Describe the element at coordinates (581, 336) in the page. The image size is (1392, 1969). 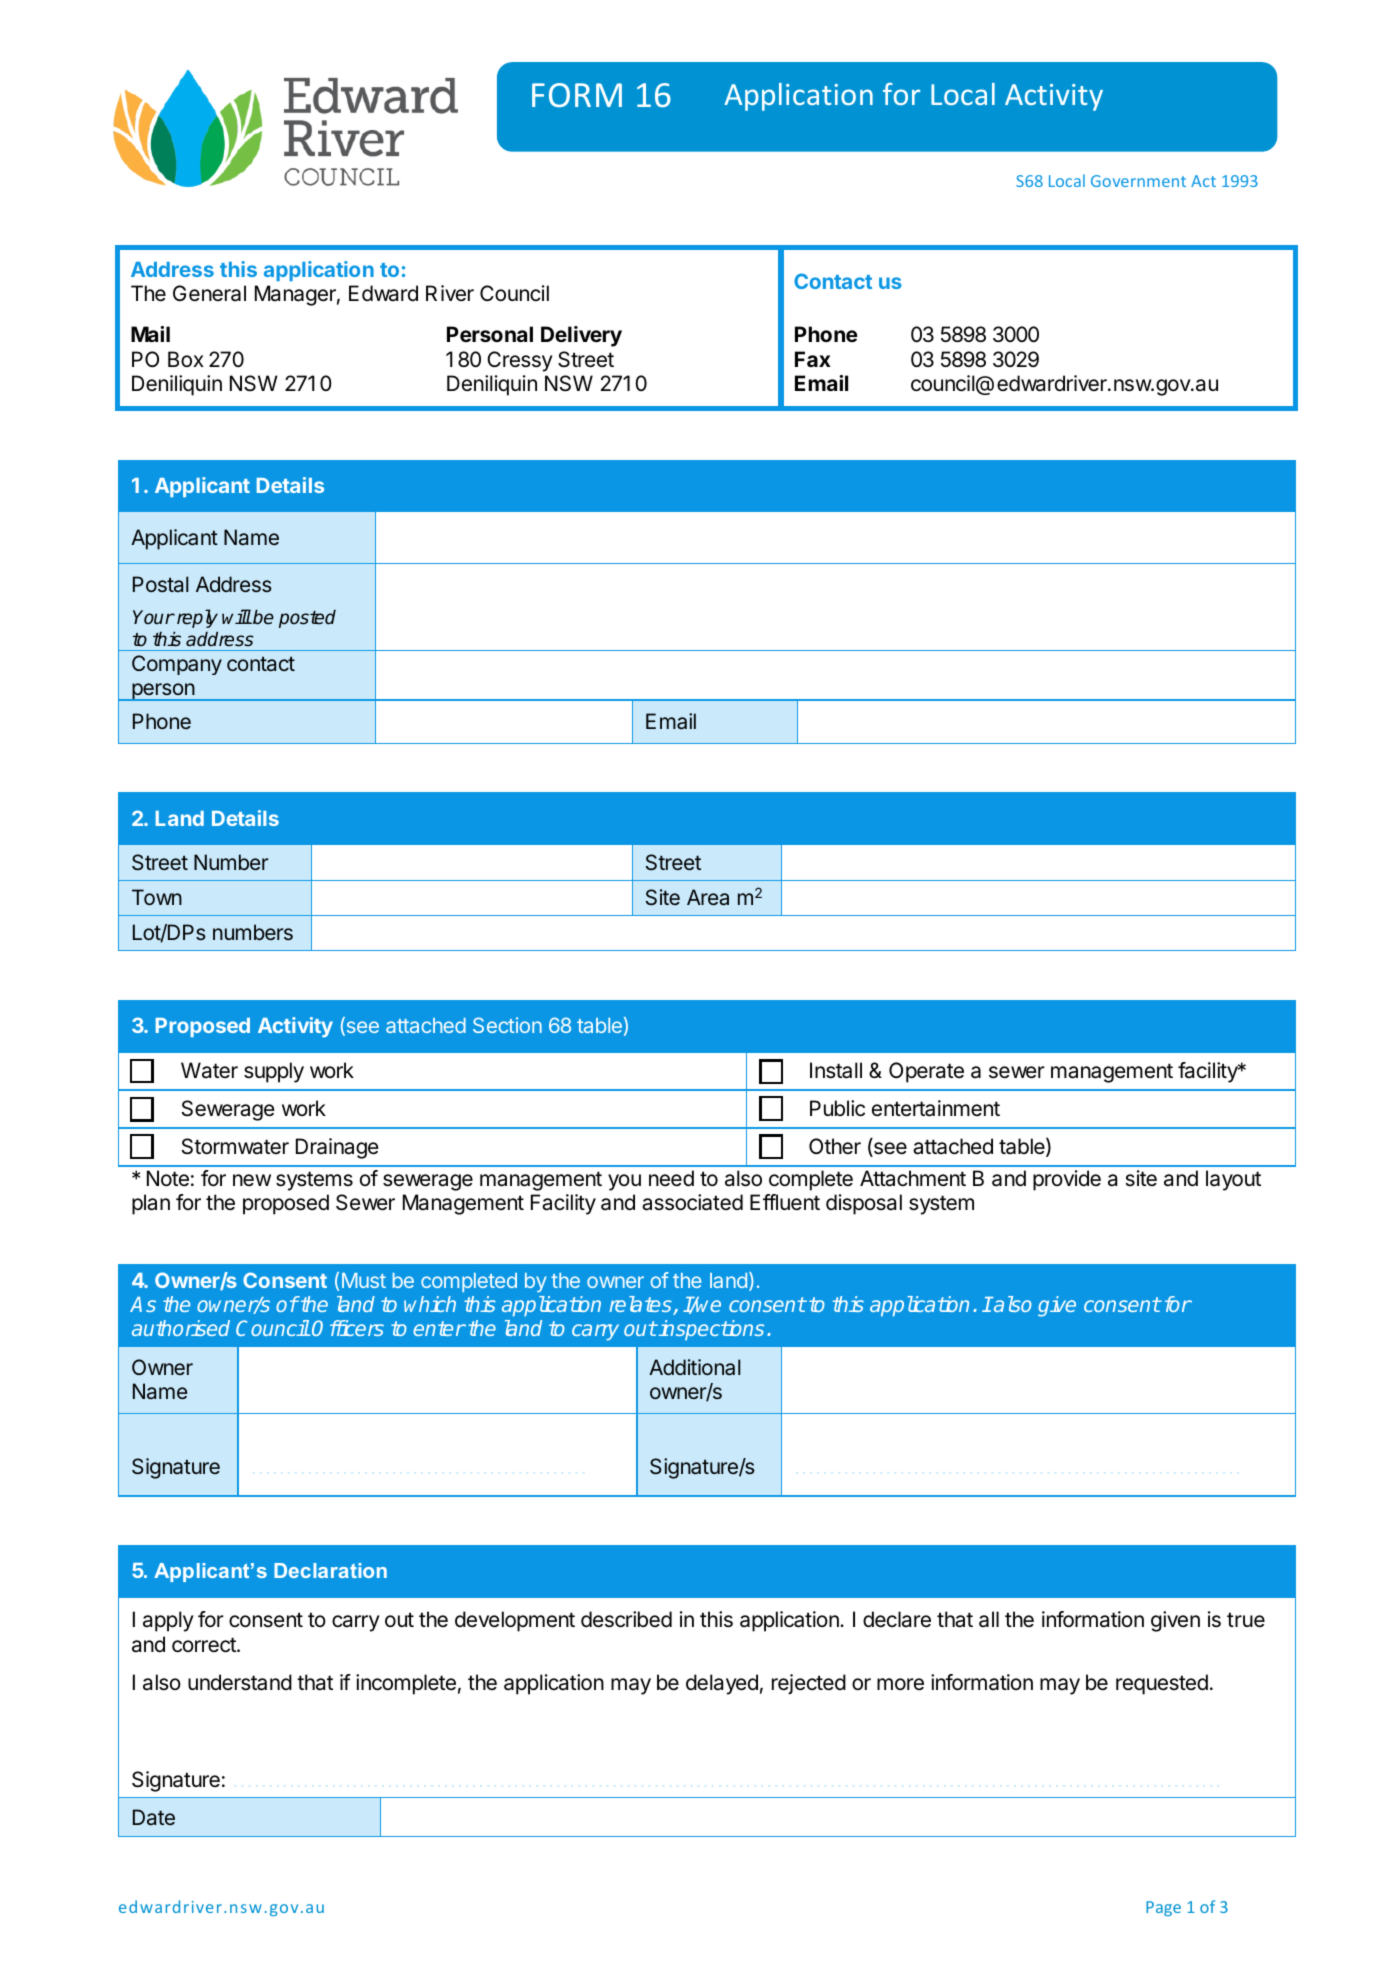
I see `Delivery` at that location.
